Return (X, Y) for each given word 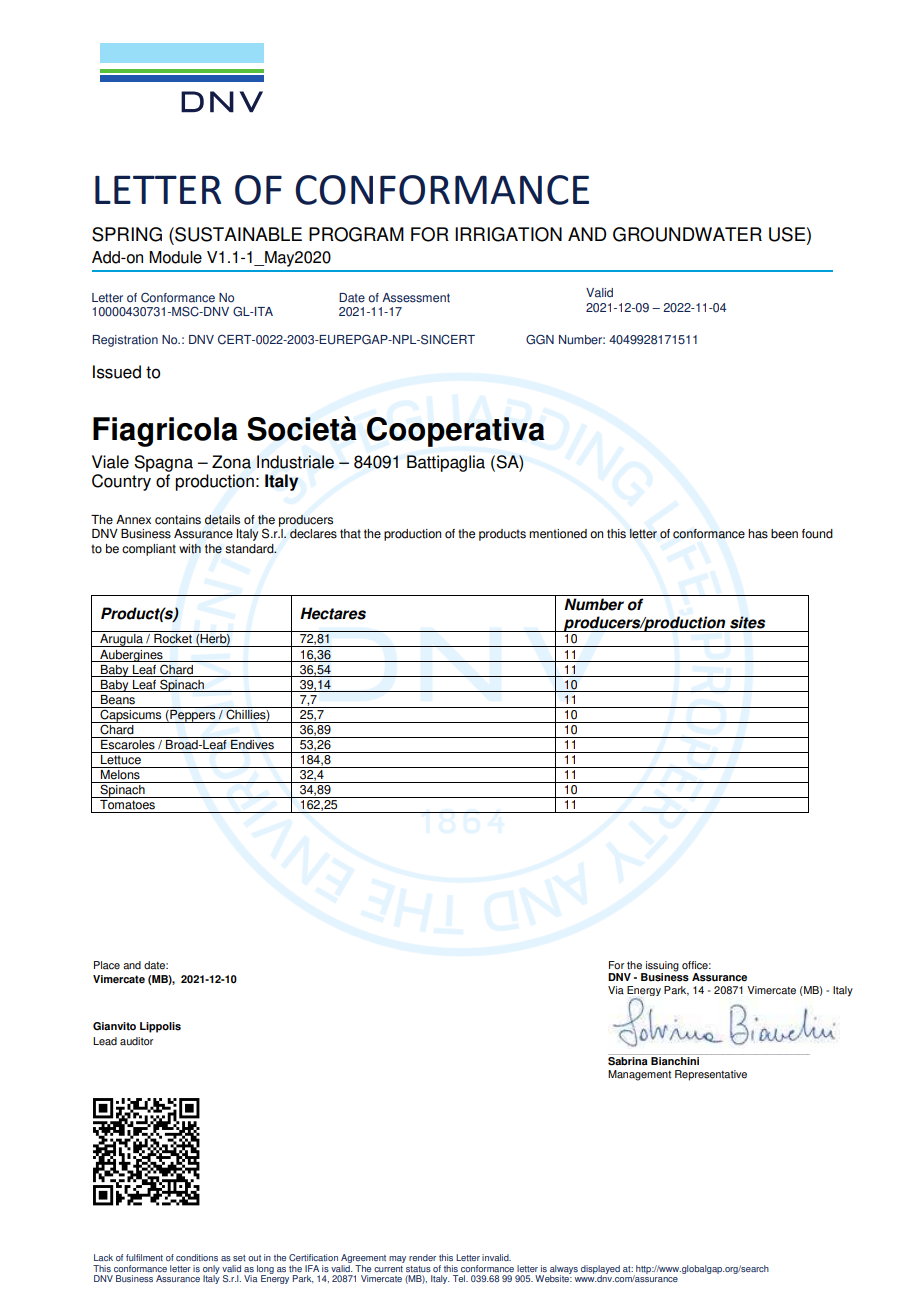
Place (107, 965)
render (422, 1257)
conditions (197, 1257)
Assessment (416, 298)
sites (747, 622)
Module (175, 257)
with (190, 549)
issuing (661, 967)
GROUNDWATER (687, 234)
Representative (711, 1075)
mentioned (558, 534)
